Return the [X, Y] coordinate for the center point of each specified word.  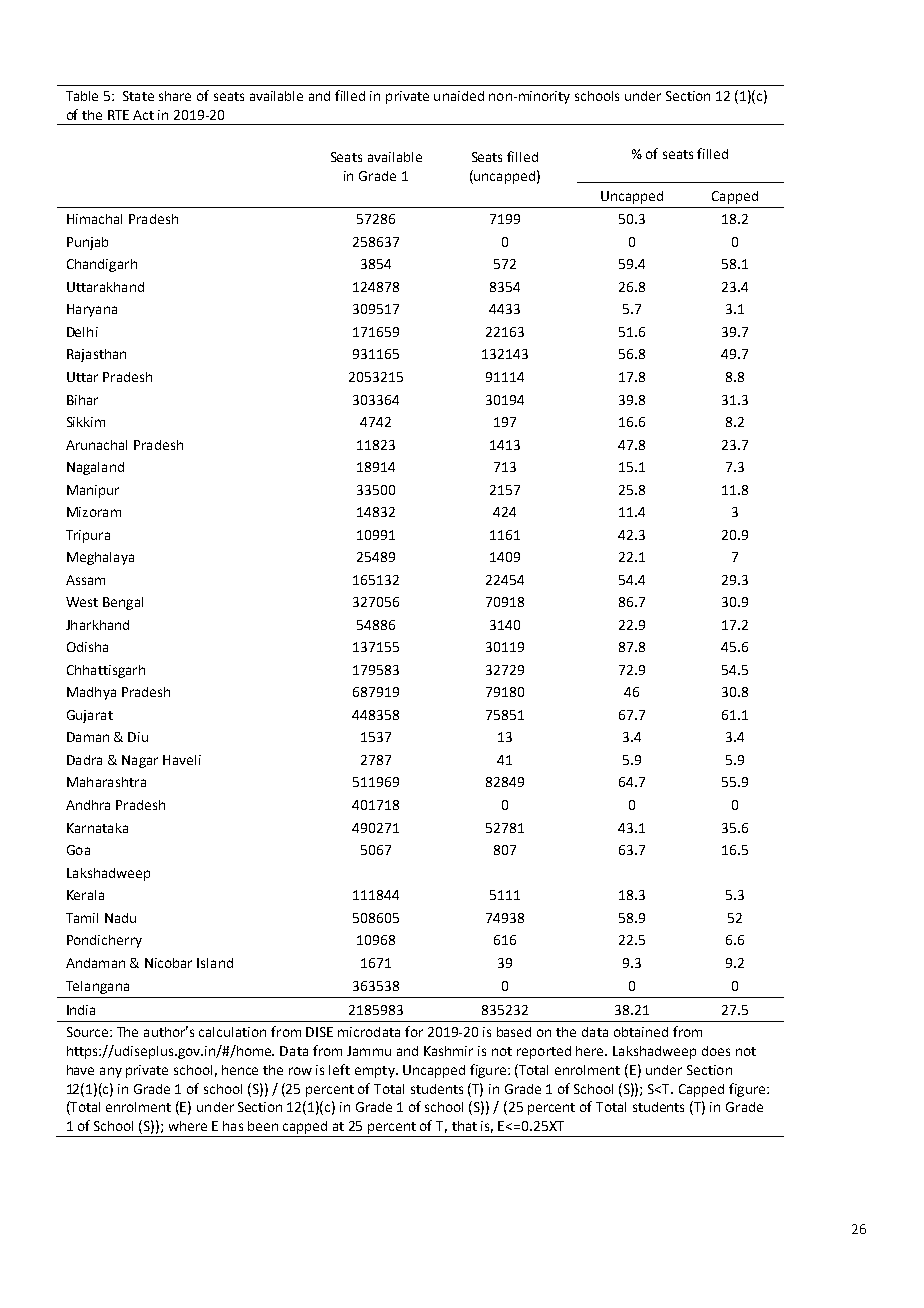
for [414, 1031]
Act [143, 115]
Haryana [92, 310]
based [514, 1032]
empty [376, 1072]
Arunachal [96, 445]
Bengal [123, 603]
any [111, 1072]
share [175, 96]
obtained [641, 1032]
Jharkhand [97, 625]
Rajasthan [96, 355]
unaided [459, 96]
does [716, 1051]
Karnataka [97, 828]
